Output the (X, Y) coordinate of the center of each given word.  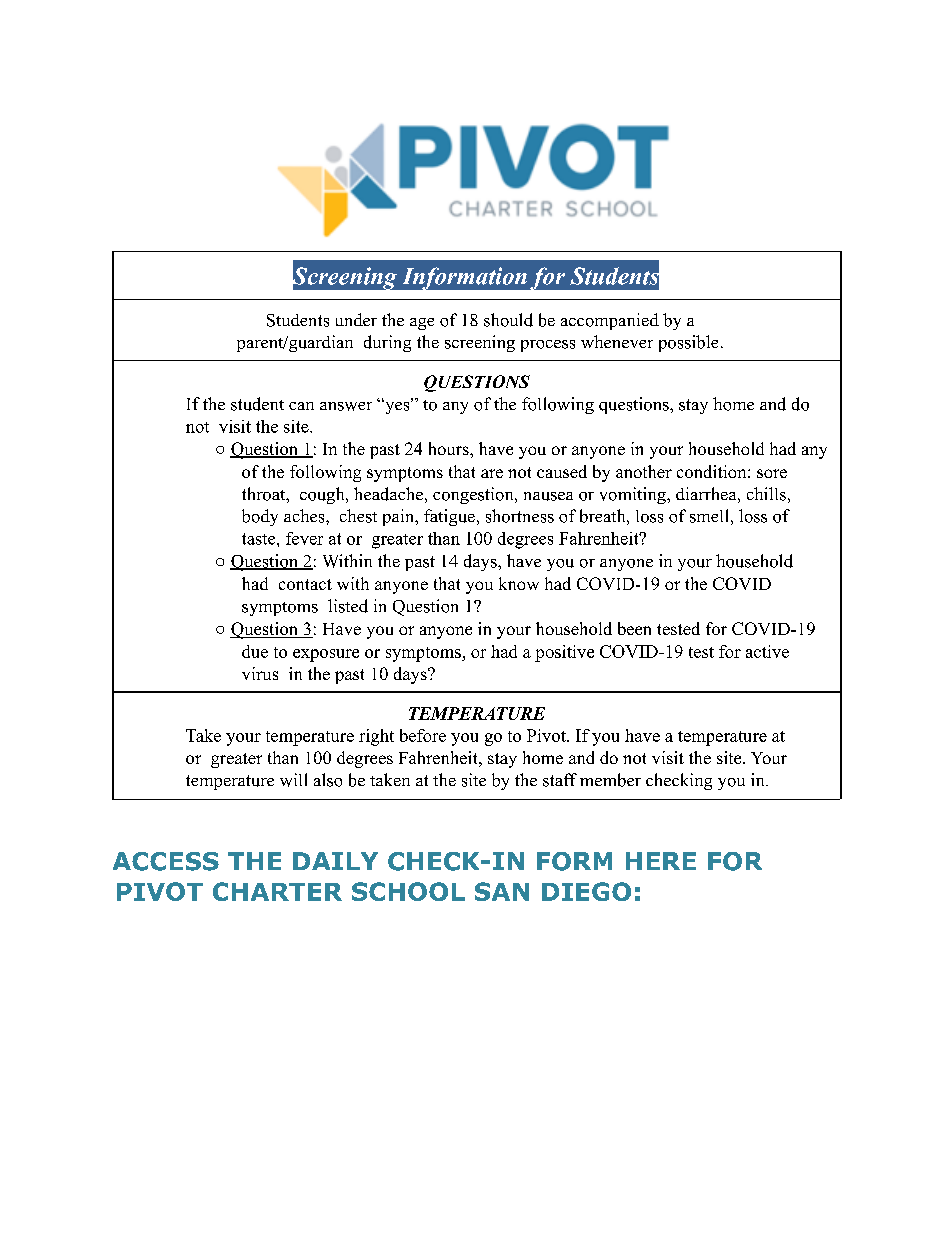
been (634, 628)
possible (688, 343)
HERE (661, 861)
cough (323, 495)
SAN (502, 891)
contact (305, 584)
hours (450, 448)
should (508, 320)
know (519, 583)
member (610, 780)
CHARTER (277, 891)
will (293, 780)
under (356, 319)
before (423, 735)
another (644, 471)
